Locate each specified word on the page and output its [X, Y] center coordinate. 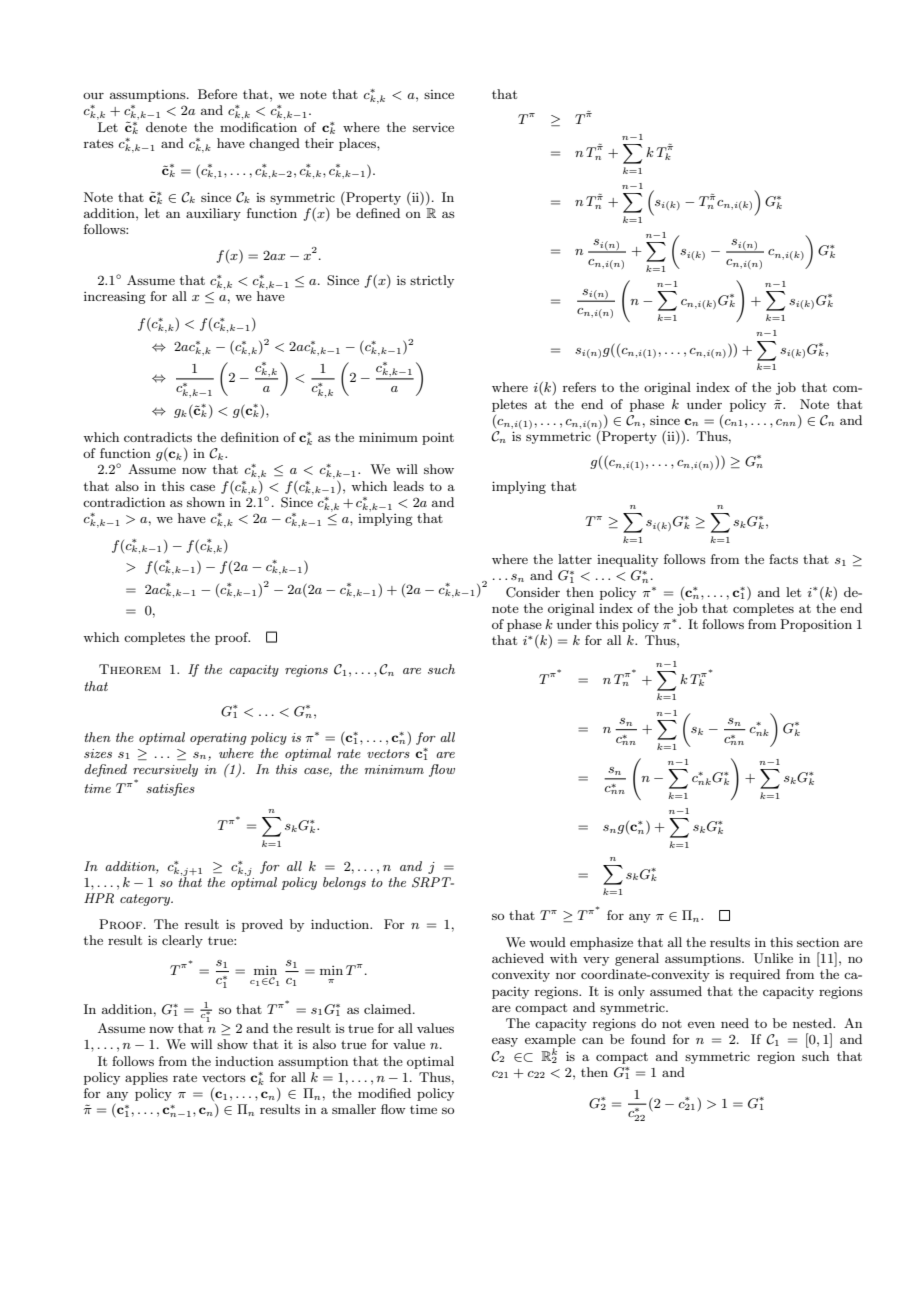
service [433, 127]
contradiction [124, 502]
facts [783, 559]
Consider [533, 592]
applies [146, 1078]
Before [217, 94]
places [358, 144]
